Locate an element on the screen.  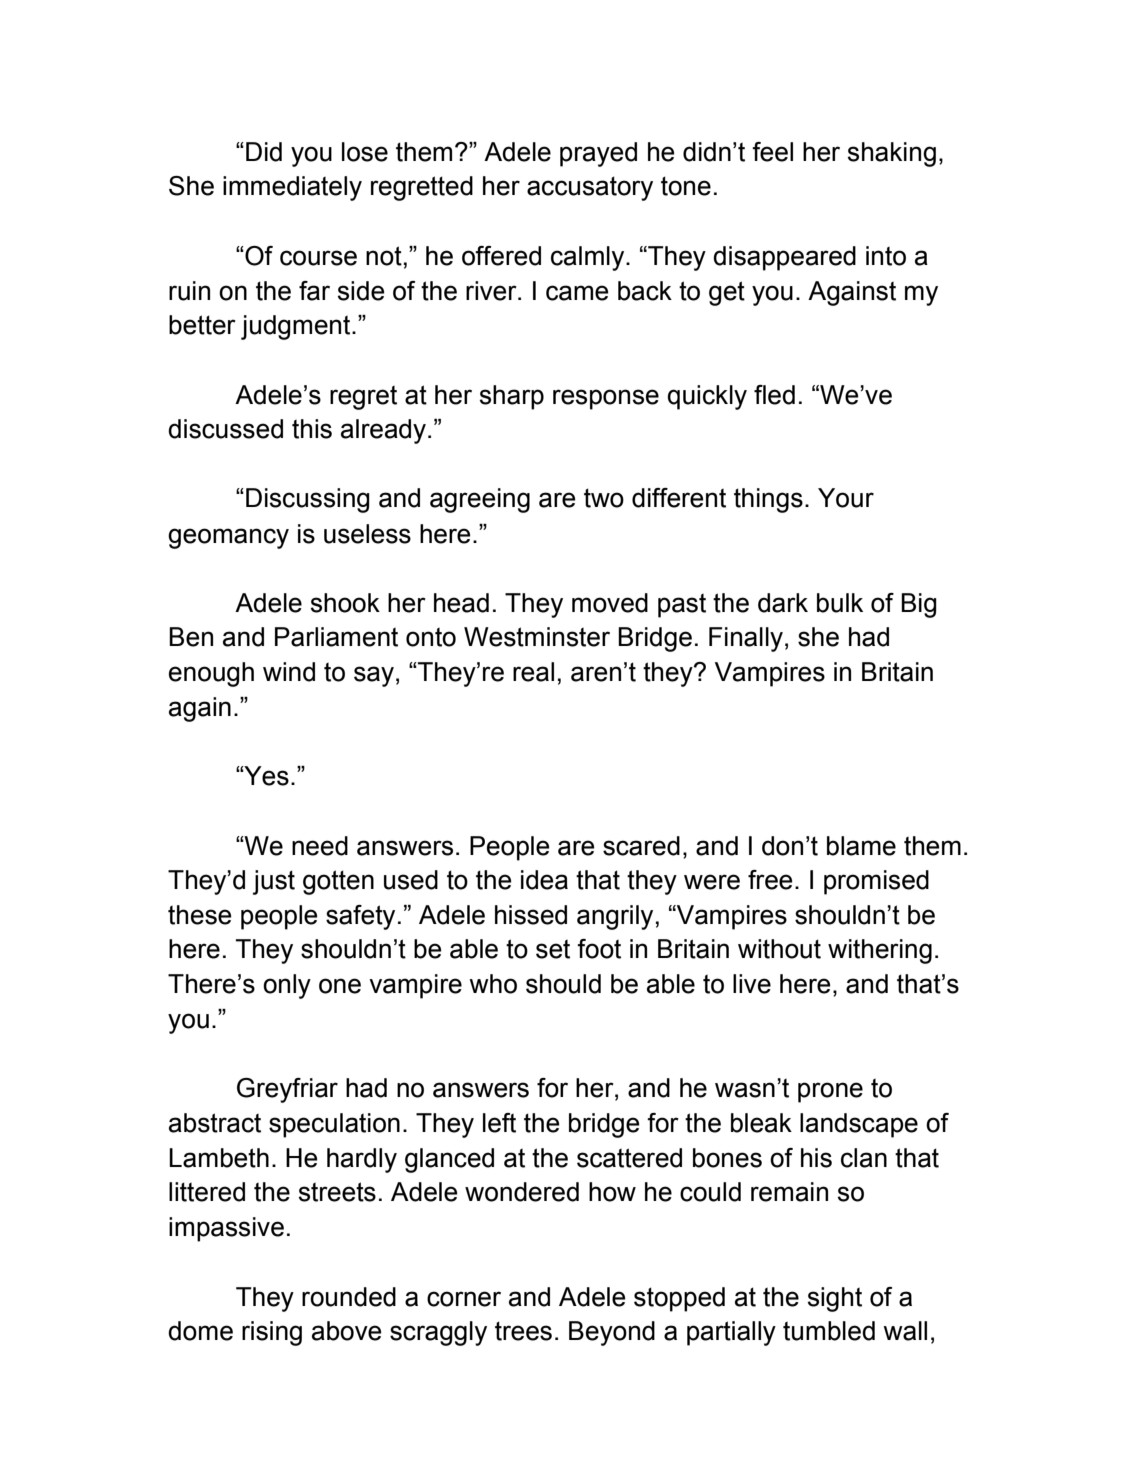
rising is located at coordinates (272, 1333).
